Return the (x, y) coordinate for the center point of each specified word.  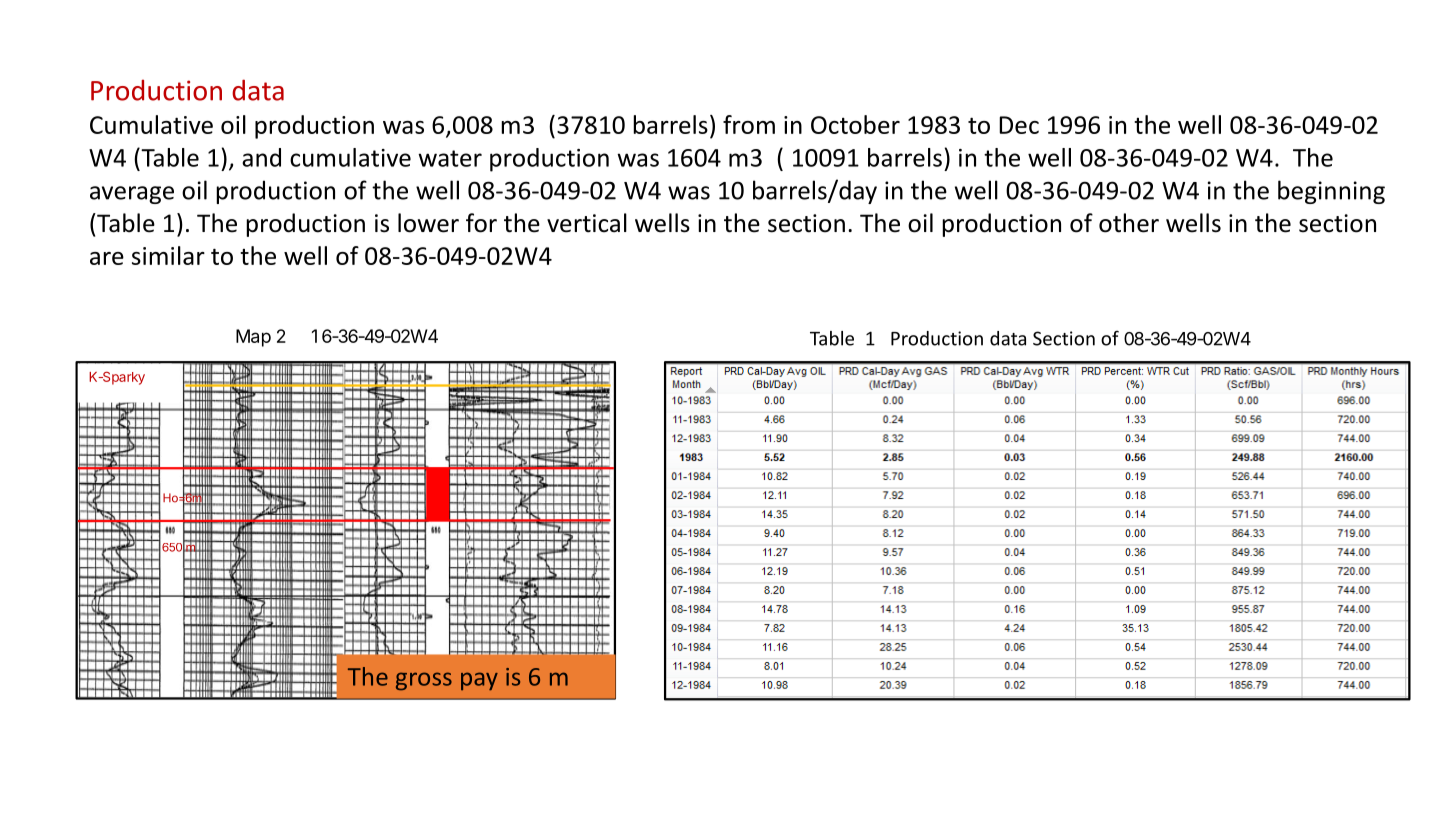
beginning (1331, 192)
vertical (587, 223)
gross (424, 681)
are (107, 258)
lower (428, 223)
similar (168, 255)
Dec (1019, 125)
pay (479, 681)
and (261, 157)
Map (253, 338)
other (1129, 223)
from (749, 124)
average (132, 195)
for (481, 223)
